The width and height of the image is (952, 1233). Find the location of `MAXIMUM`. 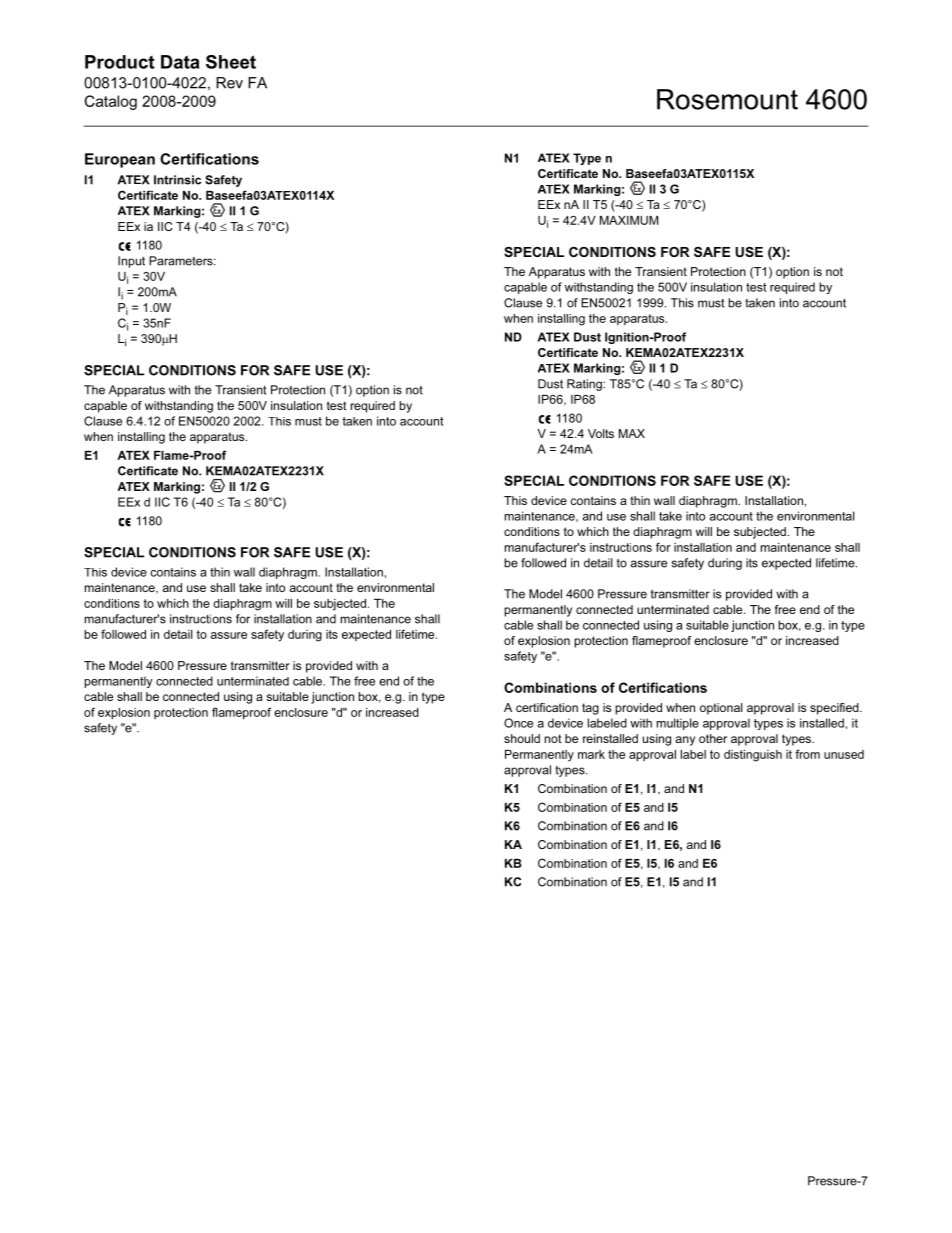

MAXIMUM is located at coordinates (629, 220).
